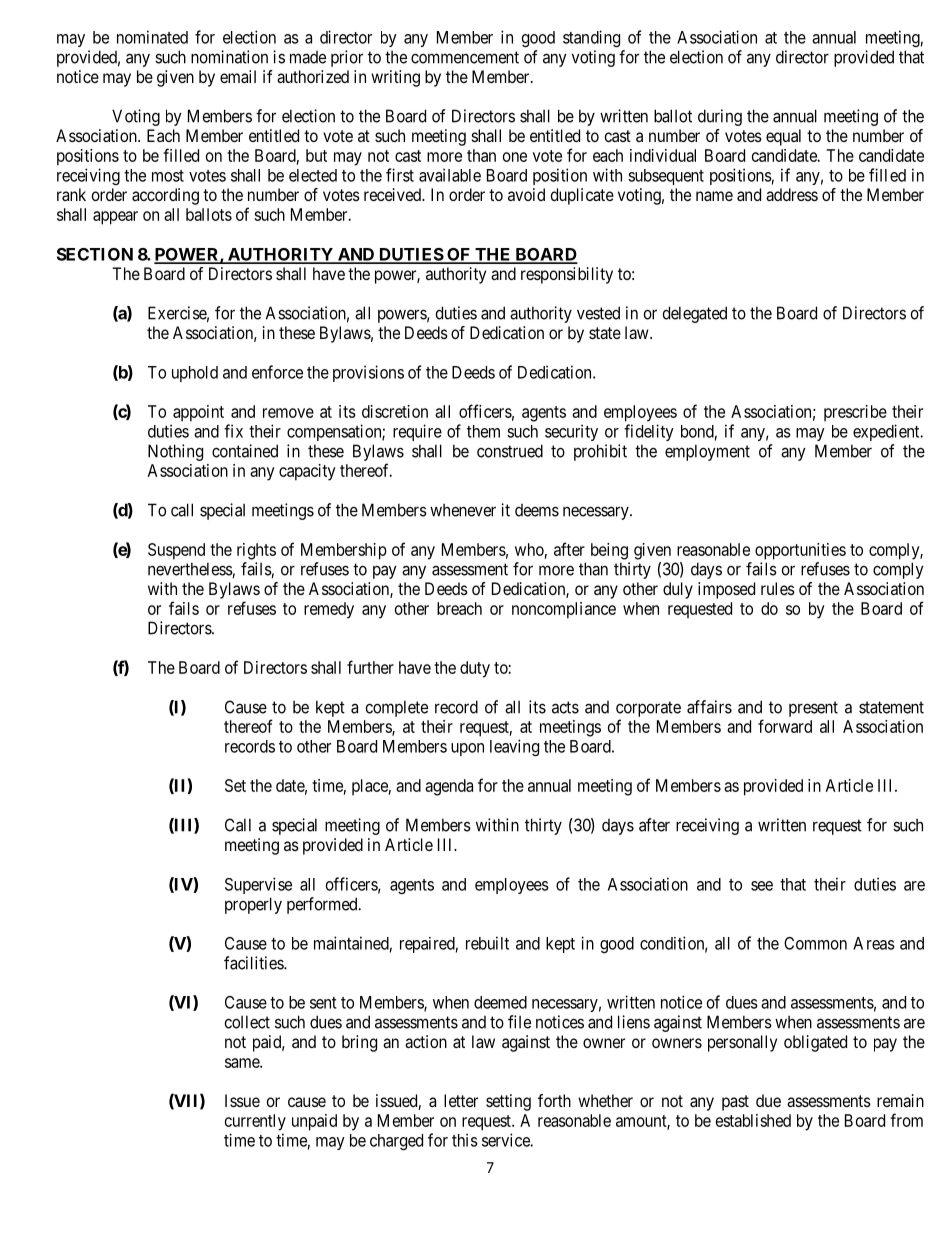  I want to click on currently, so click(255, 1122).
